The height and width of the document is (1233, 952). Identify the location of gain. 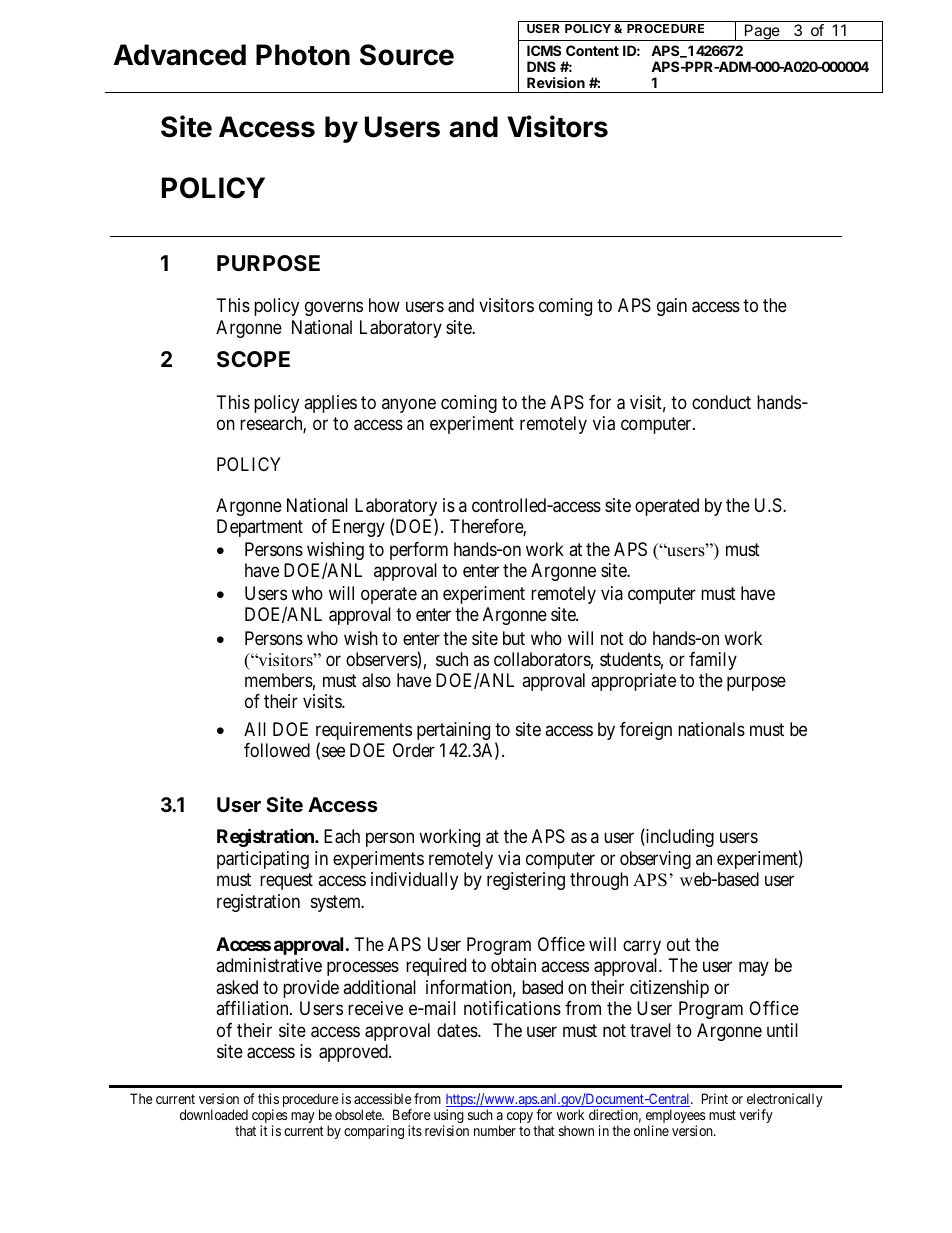
(672, 307).
